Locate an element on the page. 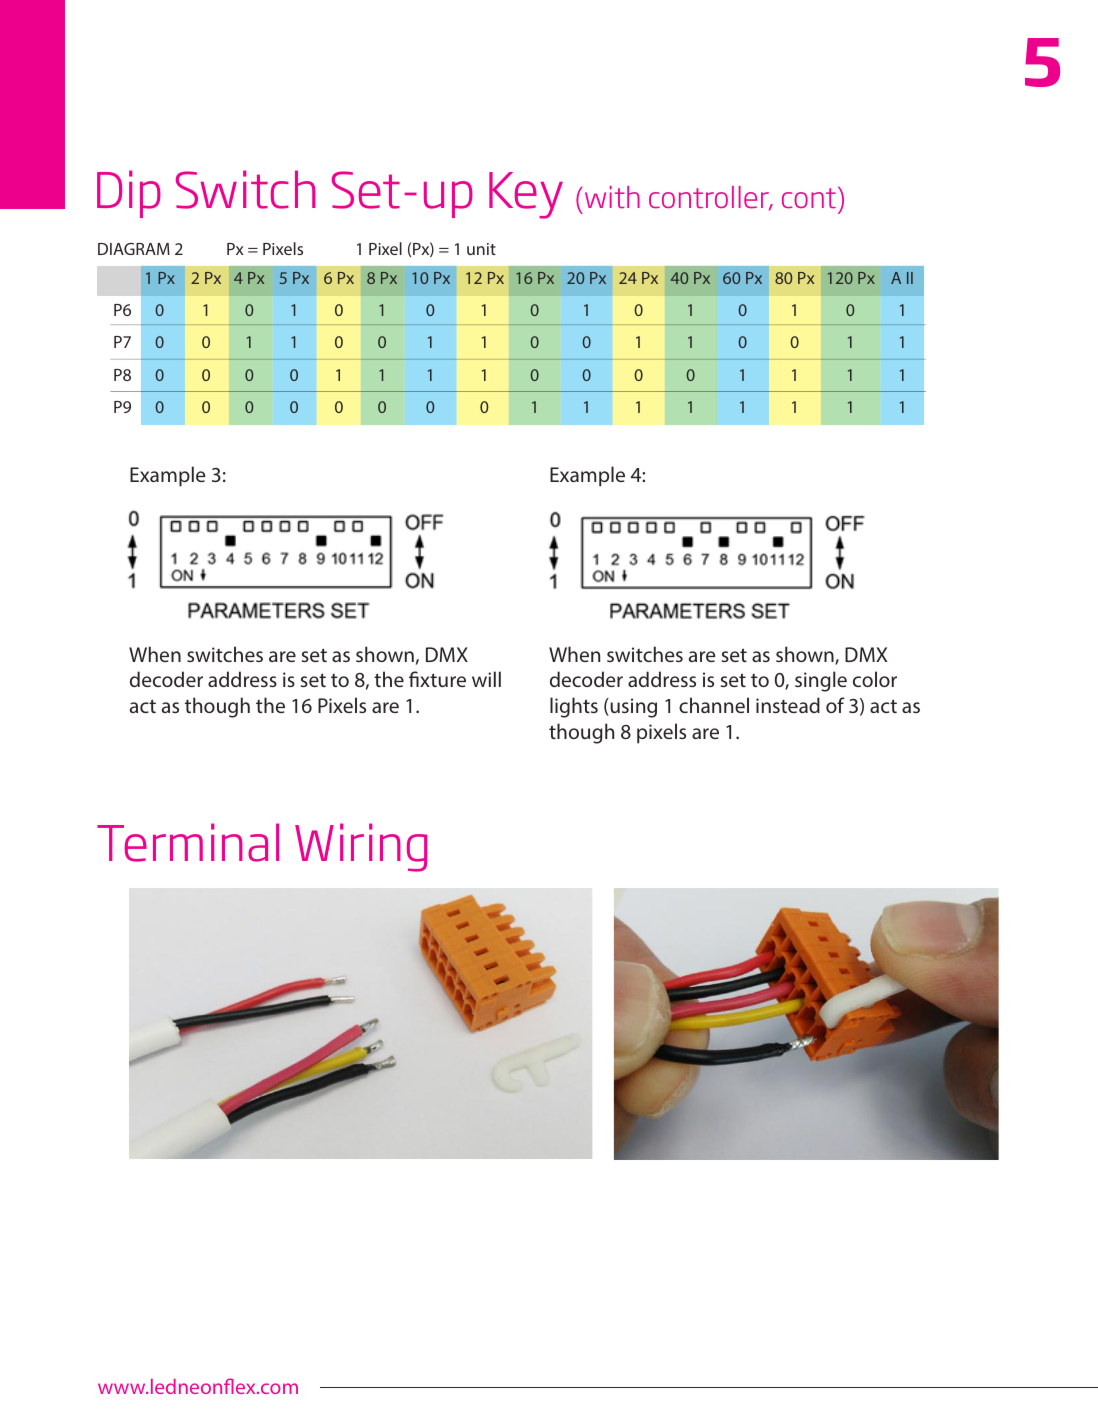  with is located at coordinates (612, 197).
